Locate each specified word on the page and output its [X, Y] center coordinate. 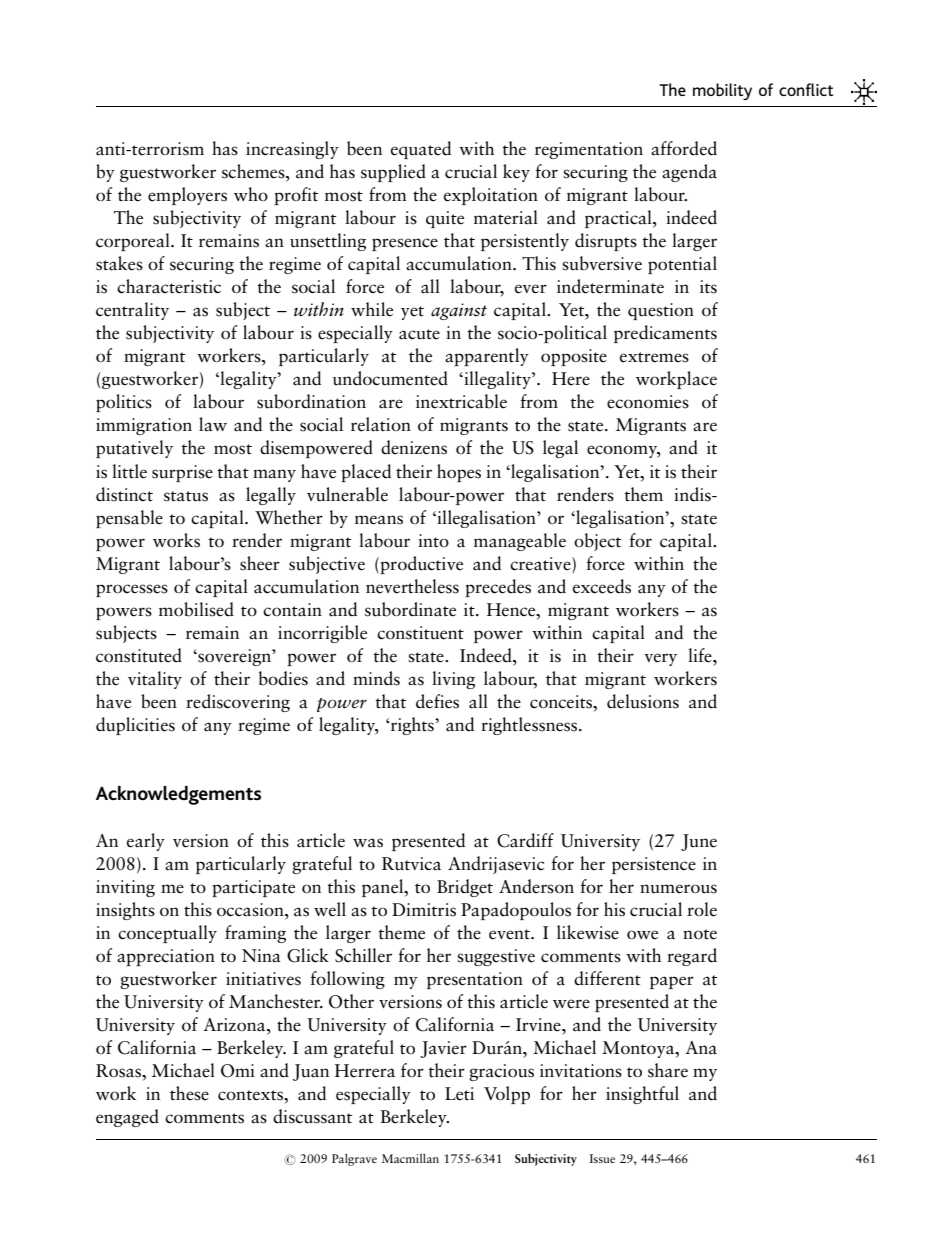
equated [421, 150]
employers [187, 196]
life [701, 655]
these [189, 1093]
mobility [722, 91]
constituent [420, 633]
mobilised [196, 609]
